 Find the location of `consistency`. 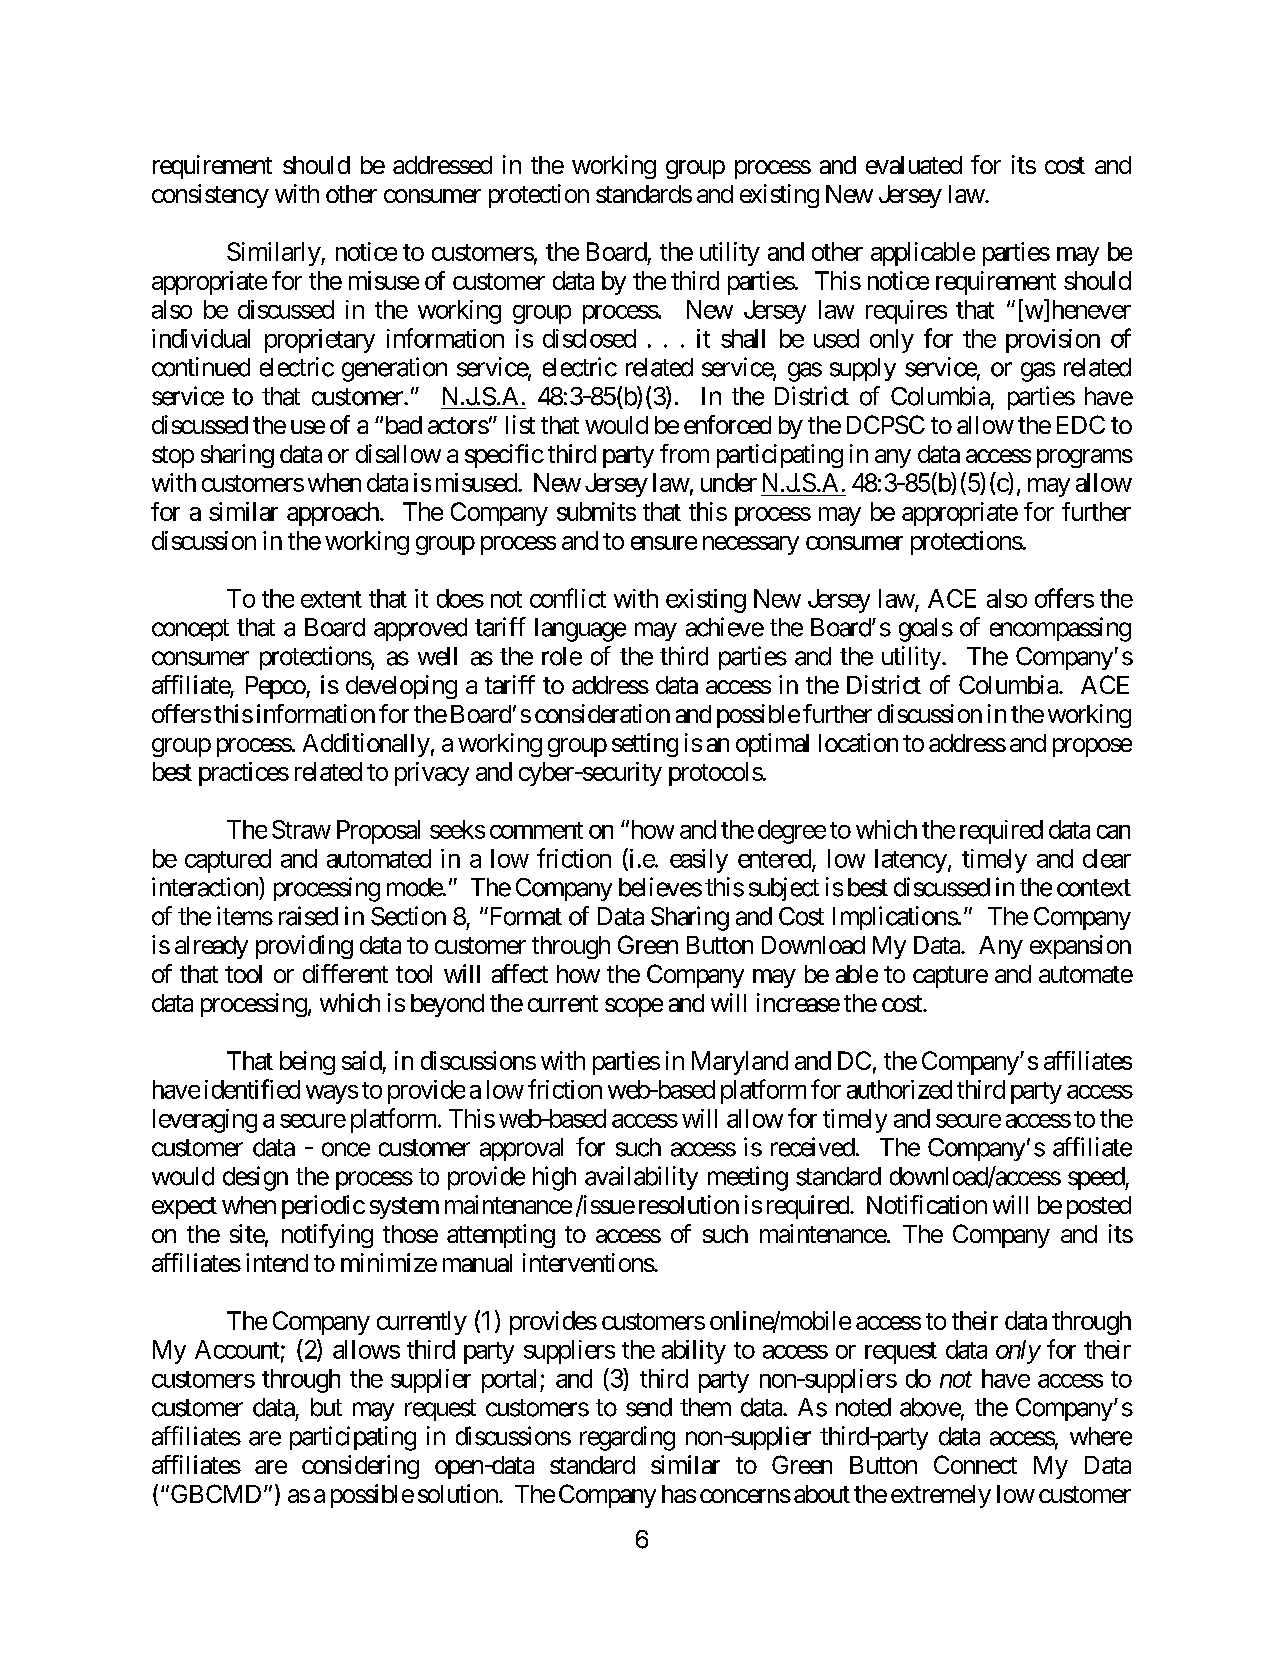

consistency is located at coordinates (210, 196).
